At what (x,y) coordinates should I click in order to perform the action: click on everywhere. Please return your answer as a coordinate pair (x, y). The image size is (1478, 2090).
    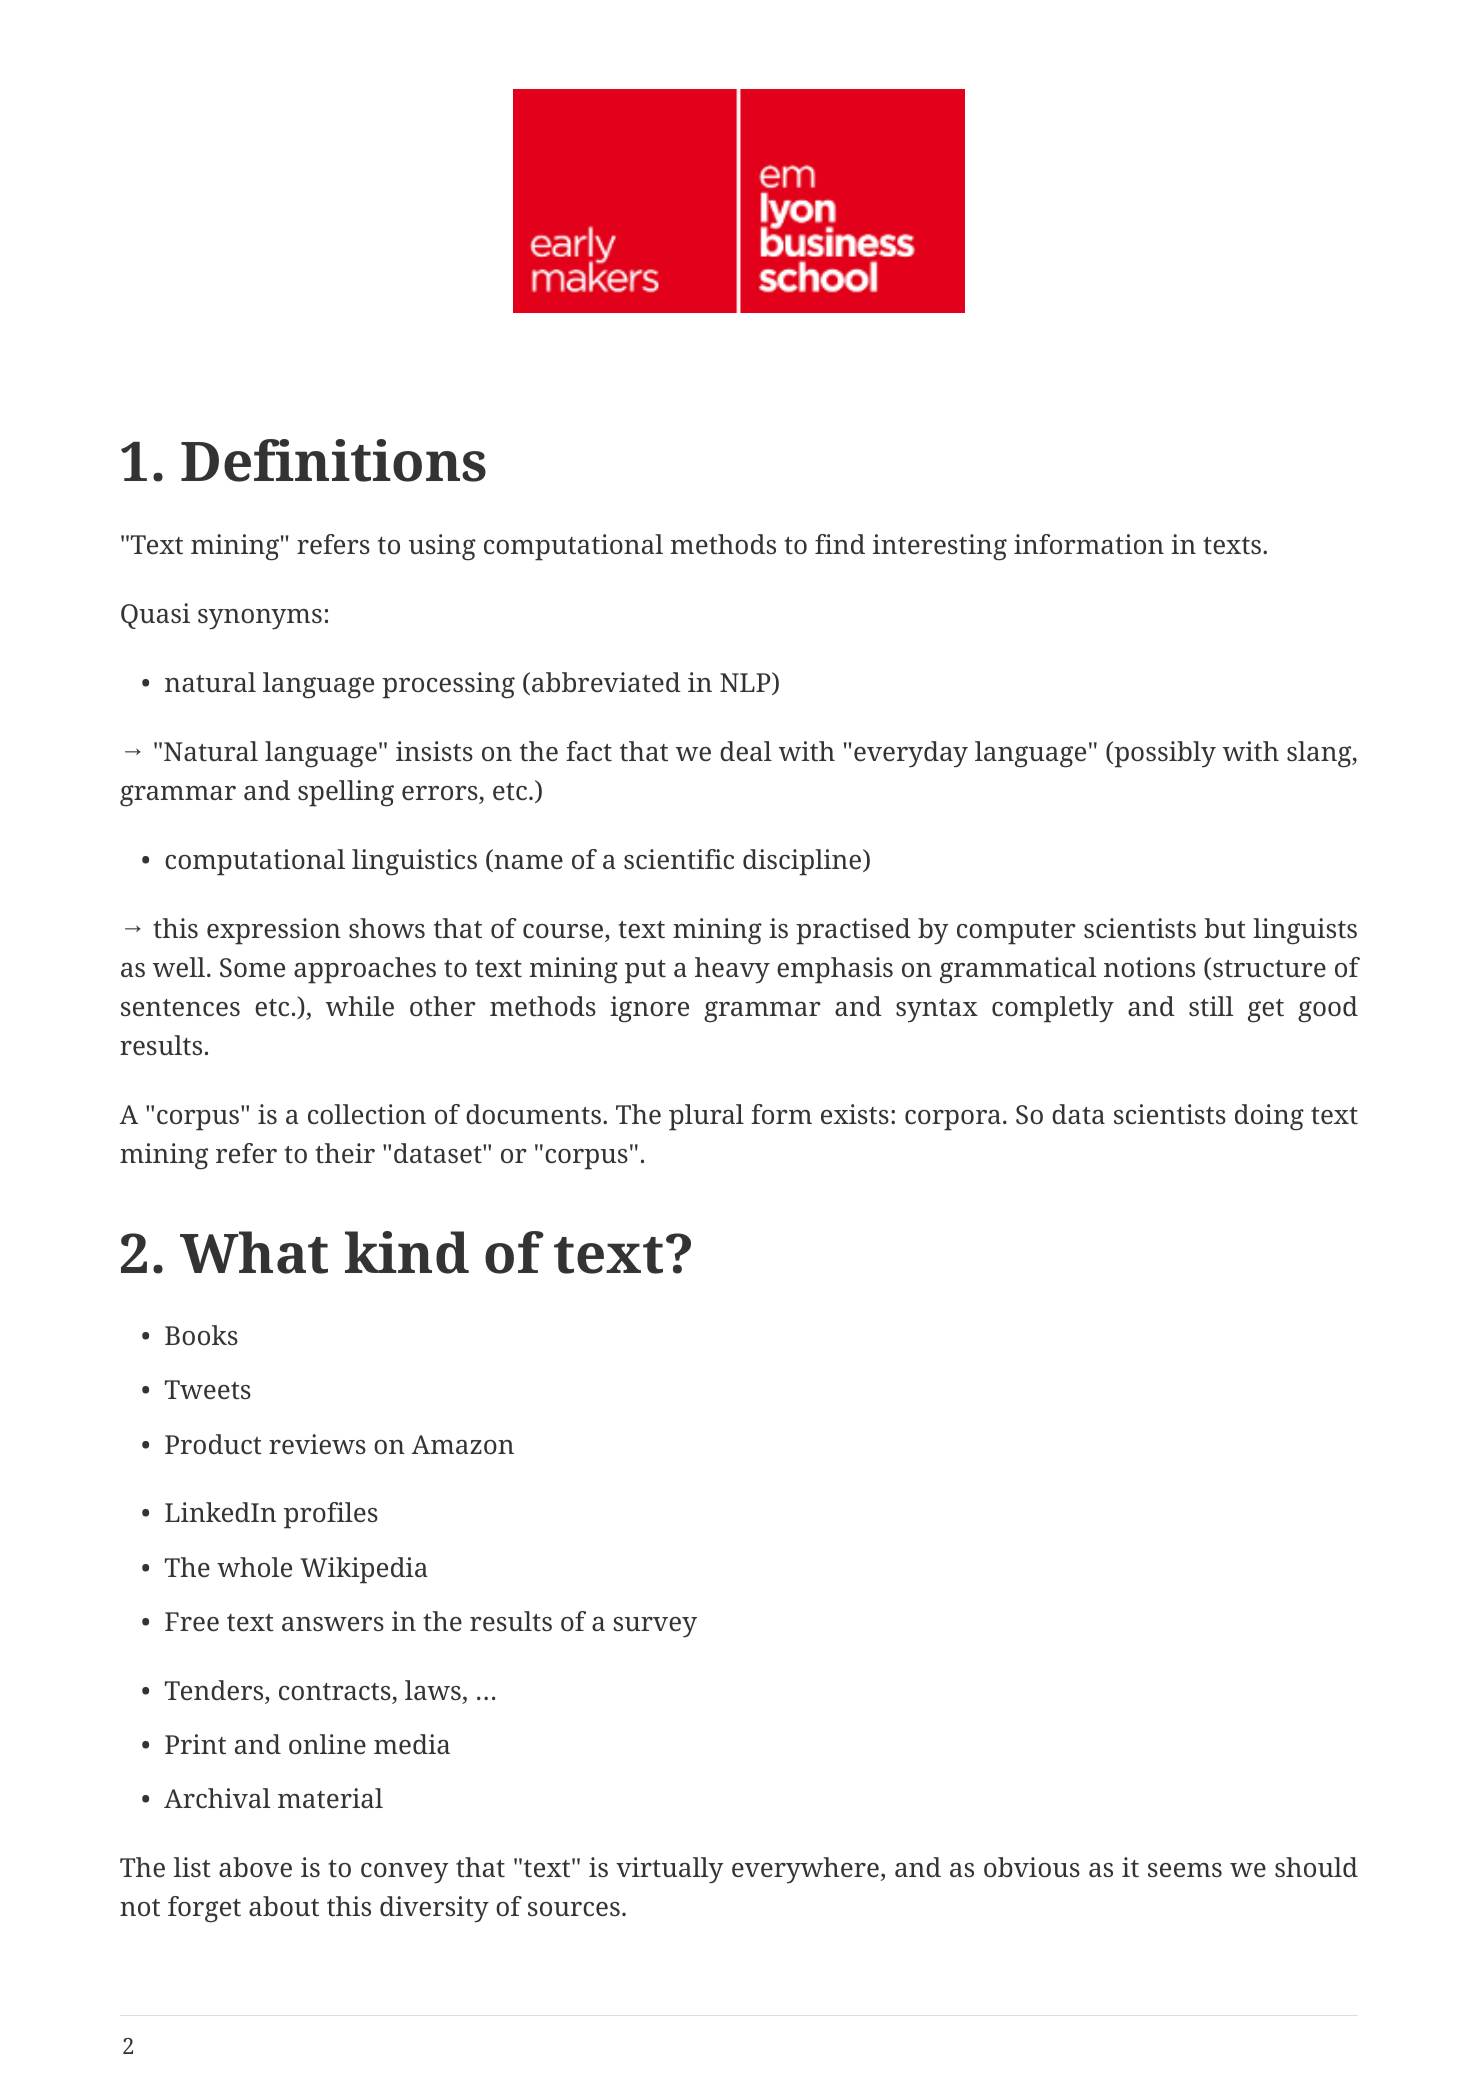
    Looking at the image, I should click on (805, 1870).
